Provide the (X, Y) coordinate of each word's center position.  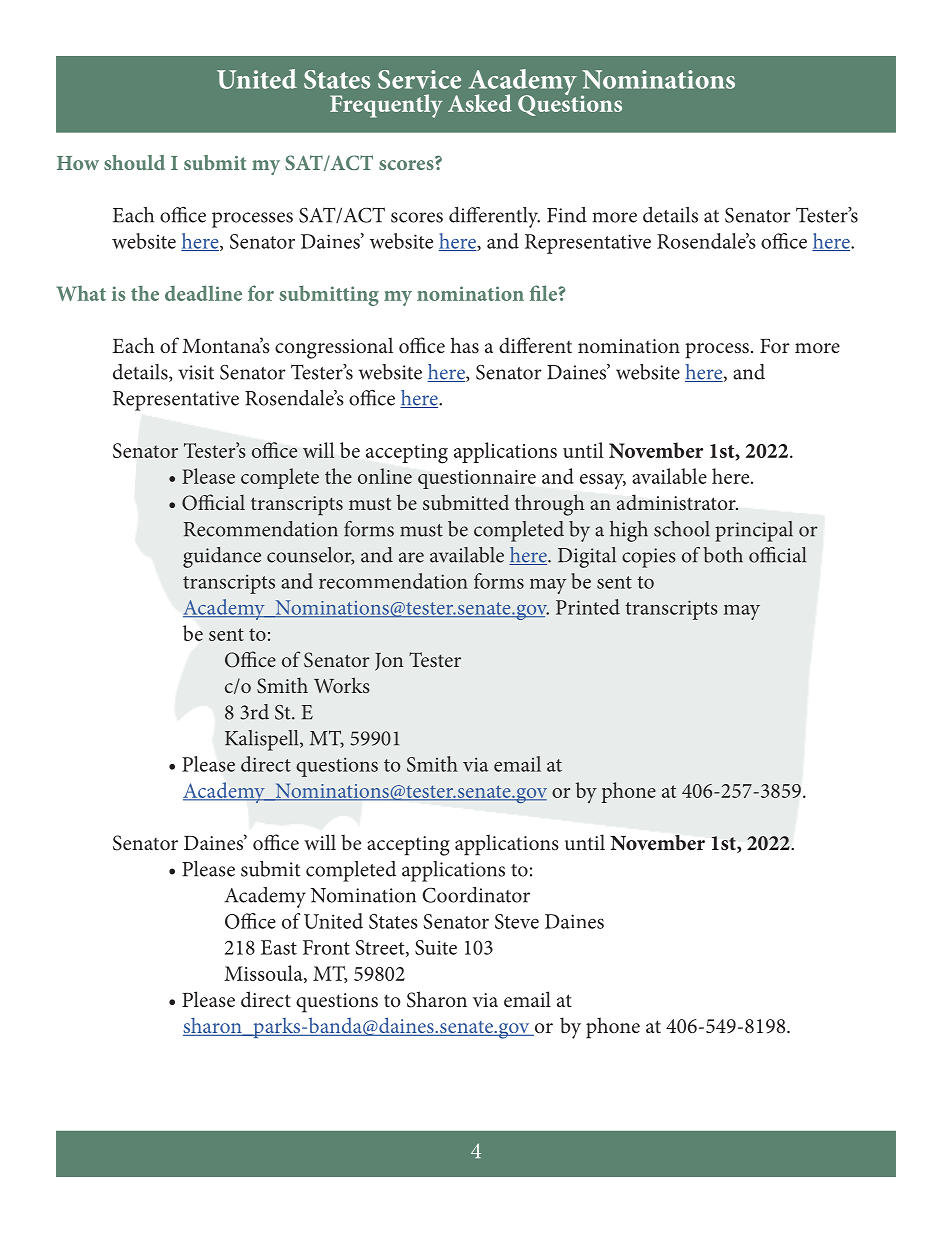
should (134, 162)
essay (603, 481)
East (279, 947)
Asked (480, 103)
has (465, 345)
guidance (222, 557)
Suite (436, 947)
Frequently (386, 106)
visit (196, 372)
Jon (389, 662)
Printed (588, 607)
